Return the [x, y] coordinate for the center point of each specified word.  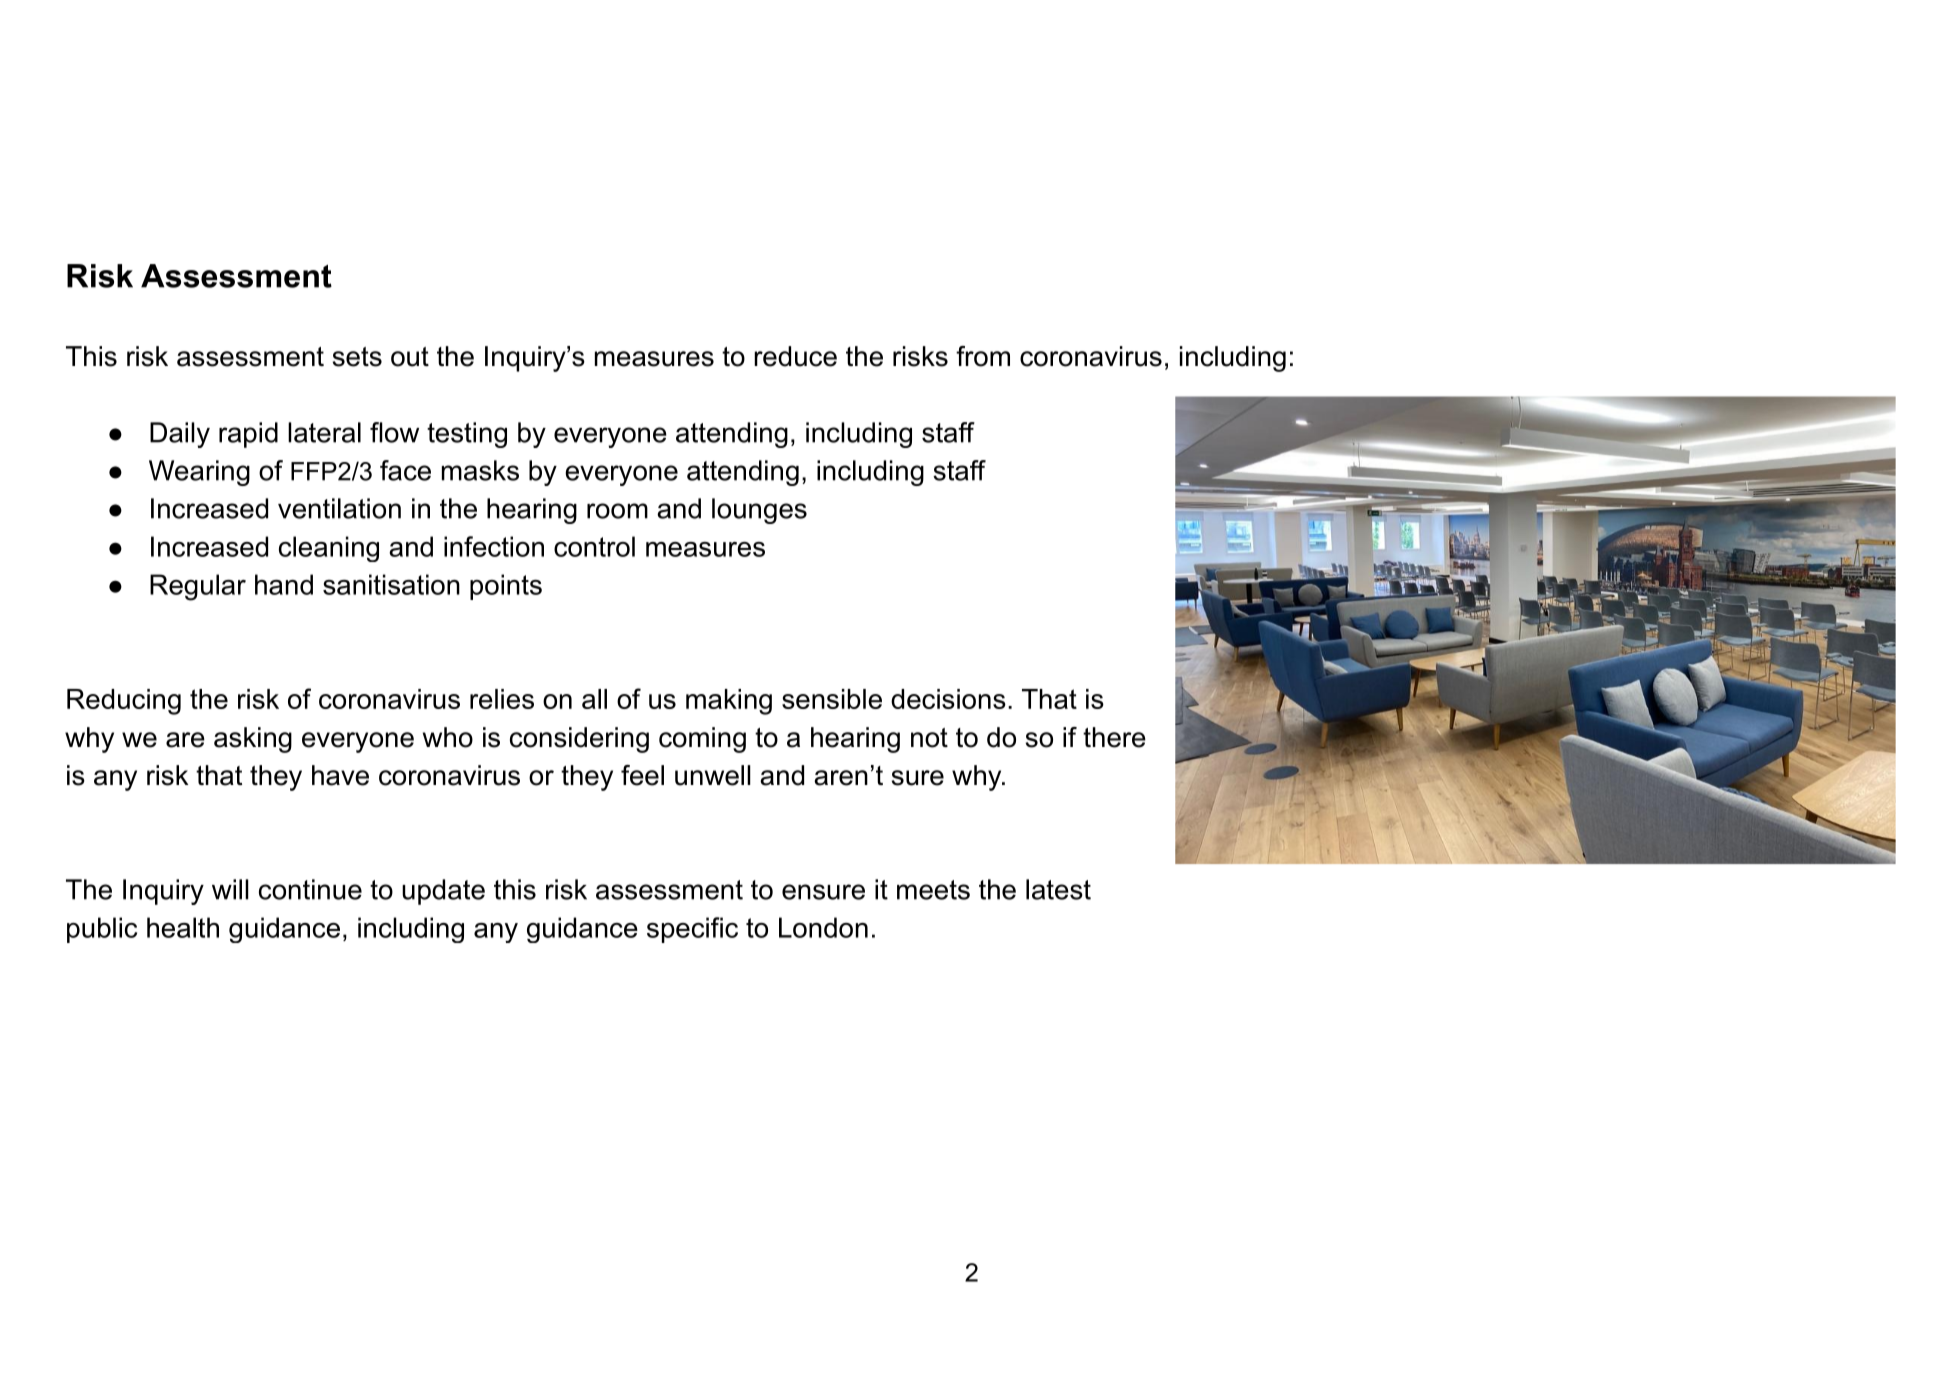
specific [692, 930]
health [183, 927]
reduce [795, 356]
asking [253, 740]
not [929, 738]
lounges [759, 511]
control [594, 546]
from [983, 356]
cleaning [329, 549]
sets [357, 357]
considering [579, 740]
